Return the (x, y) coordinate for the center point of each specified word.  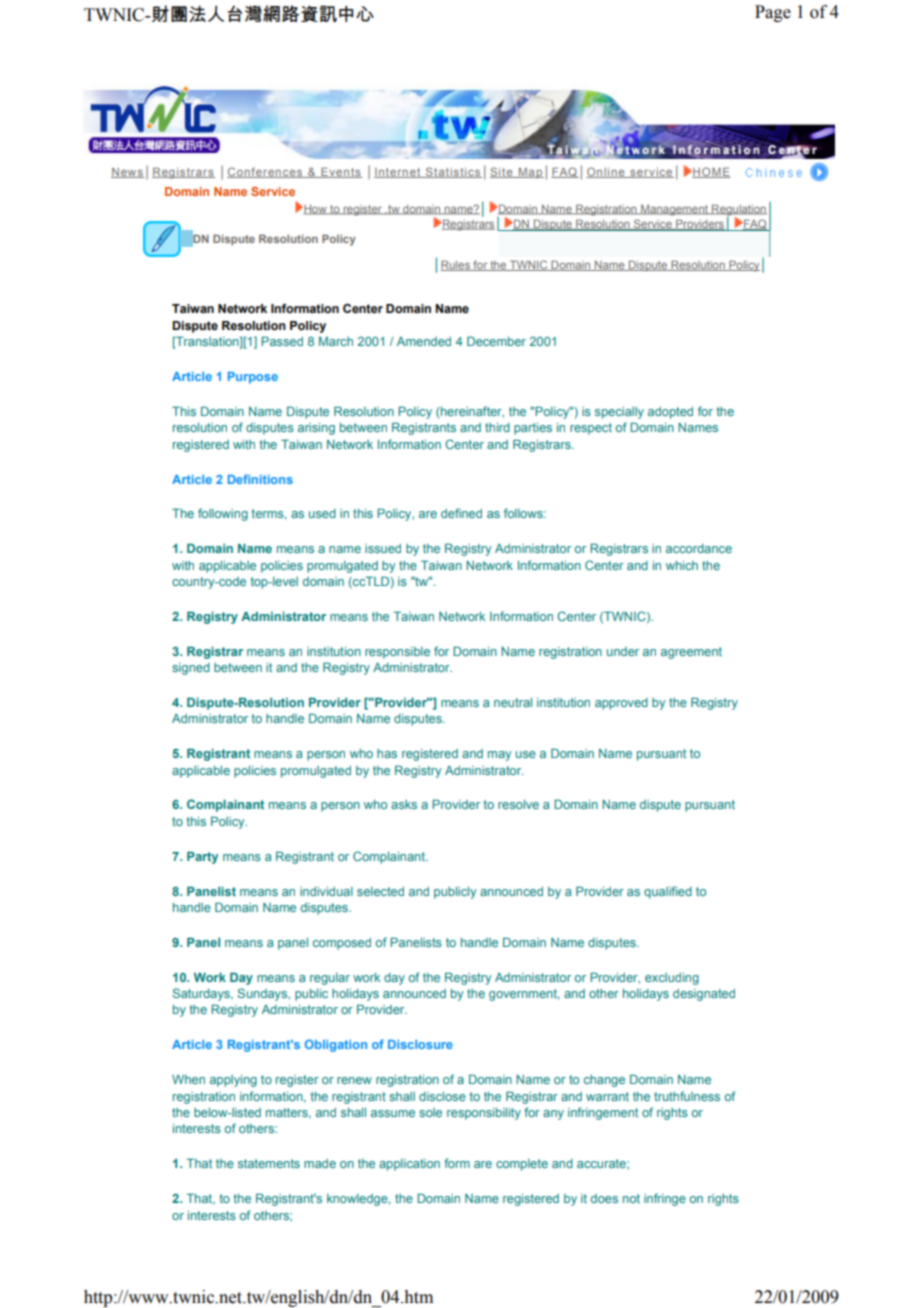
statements (269, 1163)
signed (191, 669)
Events (341, 172)
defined (461, 513)
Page (773, 13)
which (682, 565)
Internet (398, 173)
